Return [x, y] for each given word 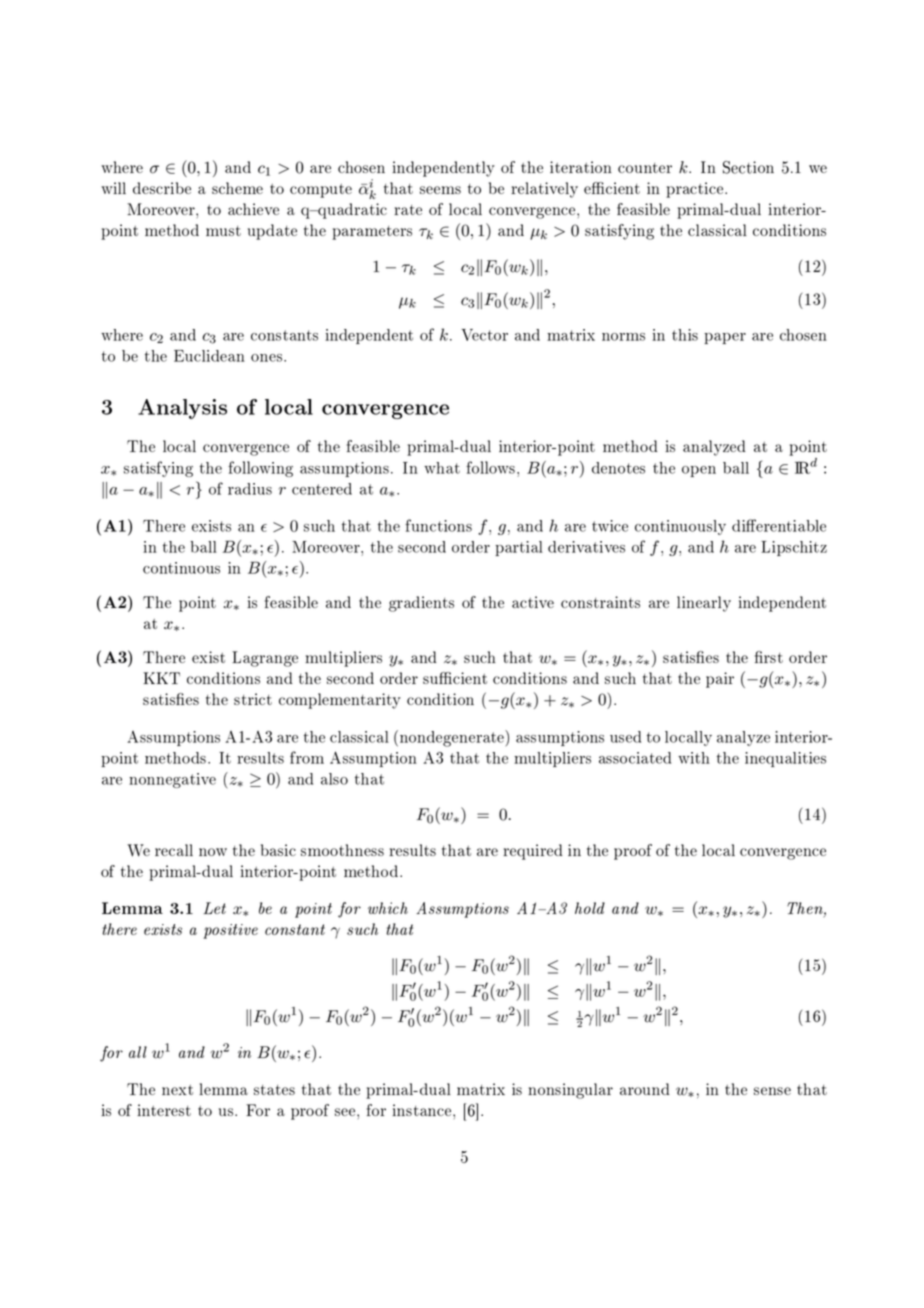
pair [720, 680]
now [213, 852]
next [177, 1090]
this [685, 335]
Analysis [182, 409]
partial [519, 548]
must [223, 231]
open [699, 471]
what [442, 468]
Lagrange [265, 659]
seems [440, 190]
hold [590, 908]
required [533, 852]
